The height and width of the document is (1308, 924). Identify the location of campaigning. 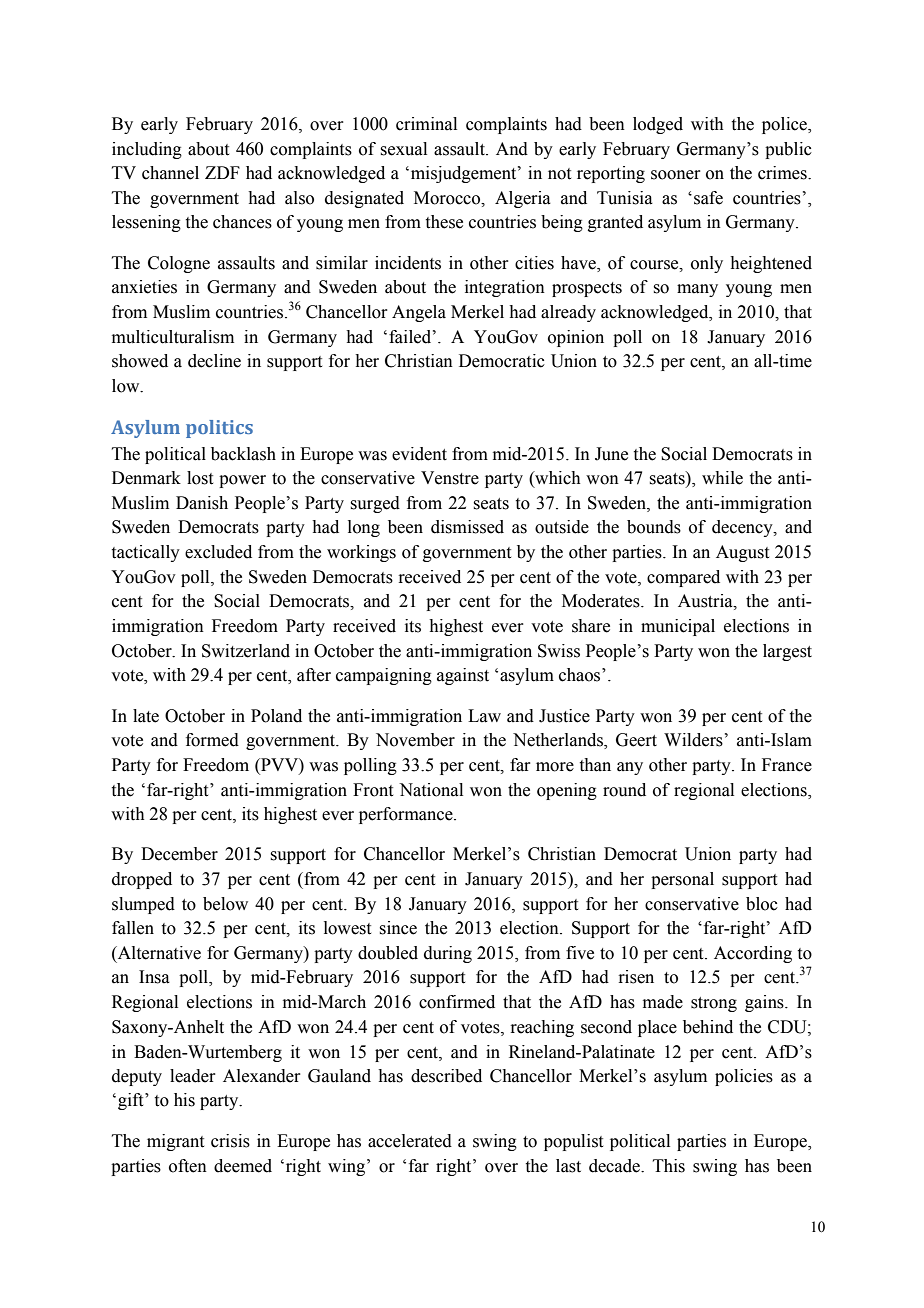
(384, 676).
